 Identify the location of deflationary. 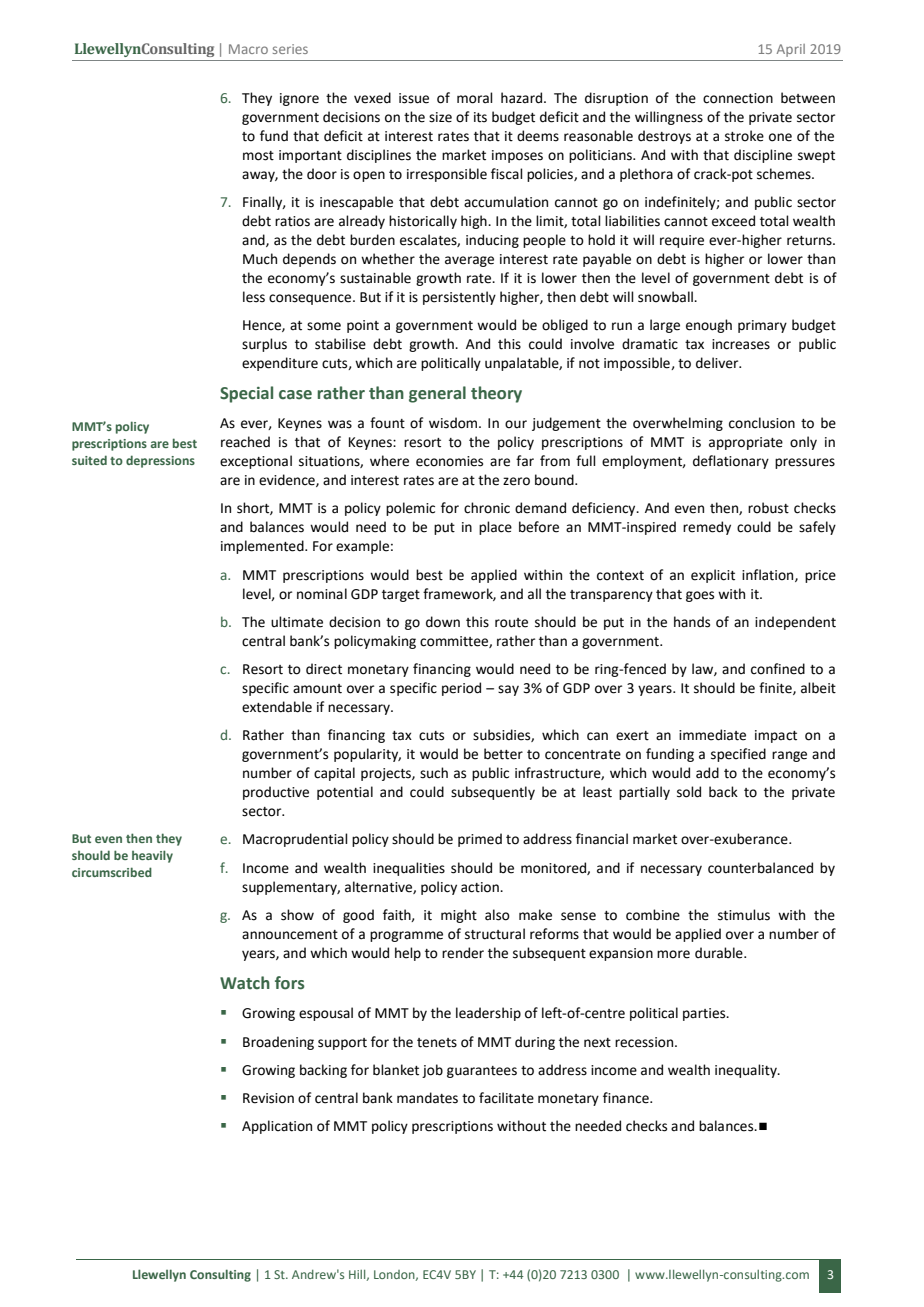
(731, 462).
